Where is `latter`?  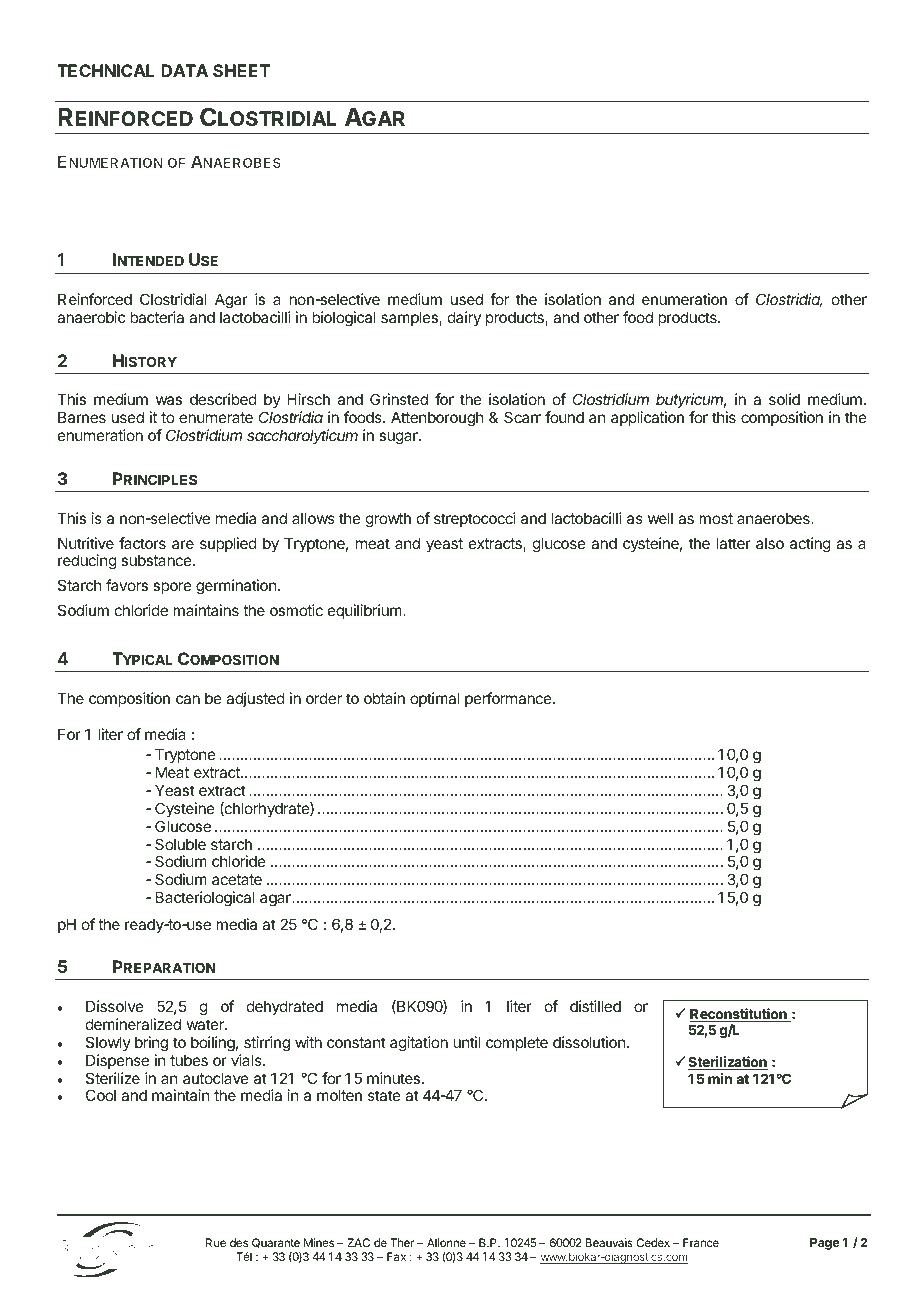 latter is located at coordinates (734, 543).
